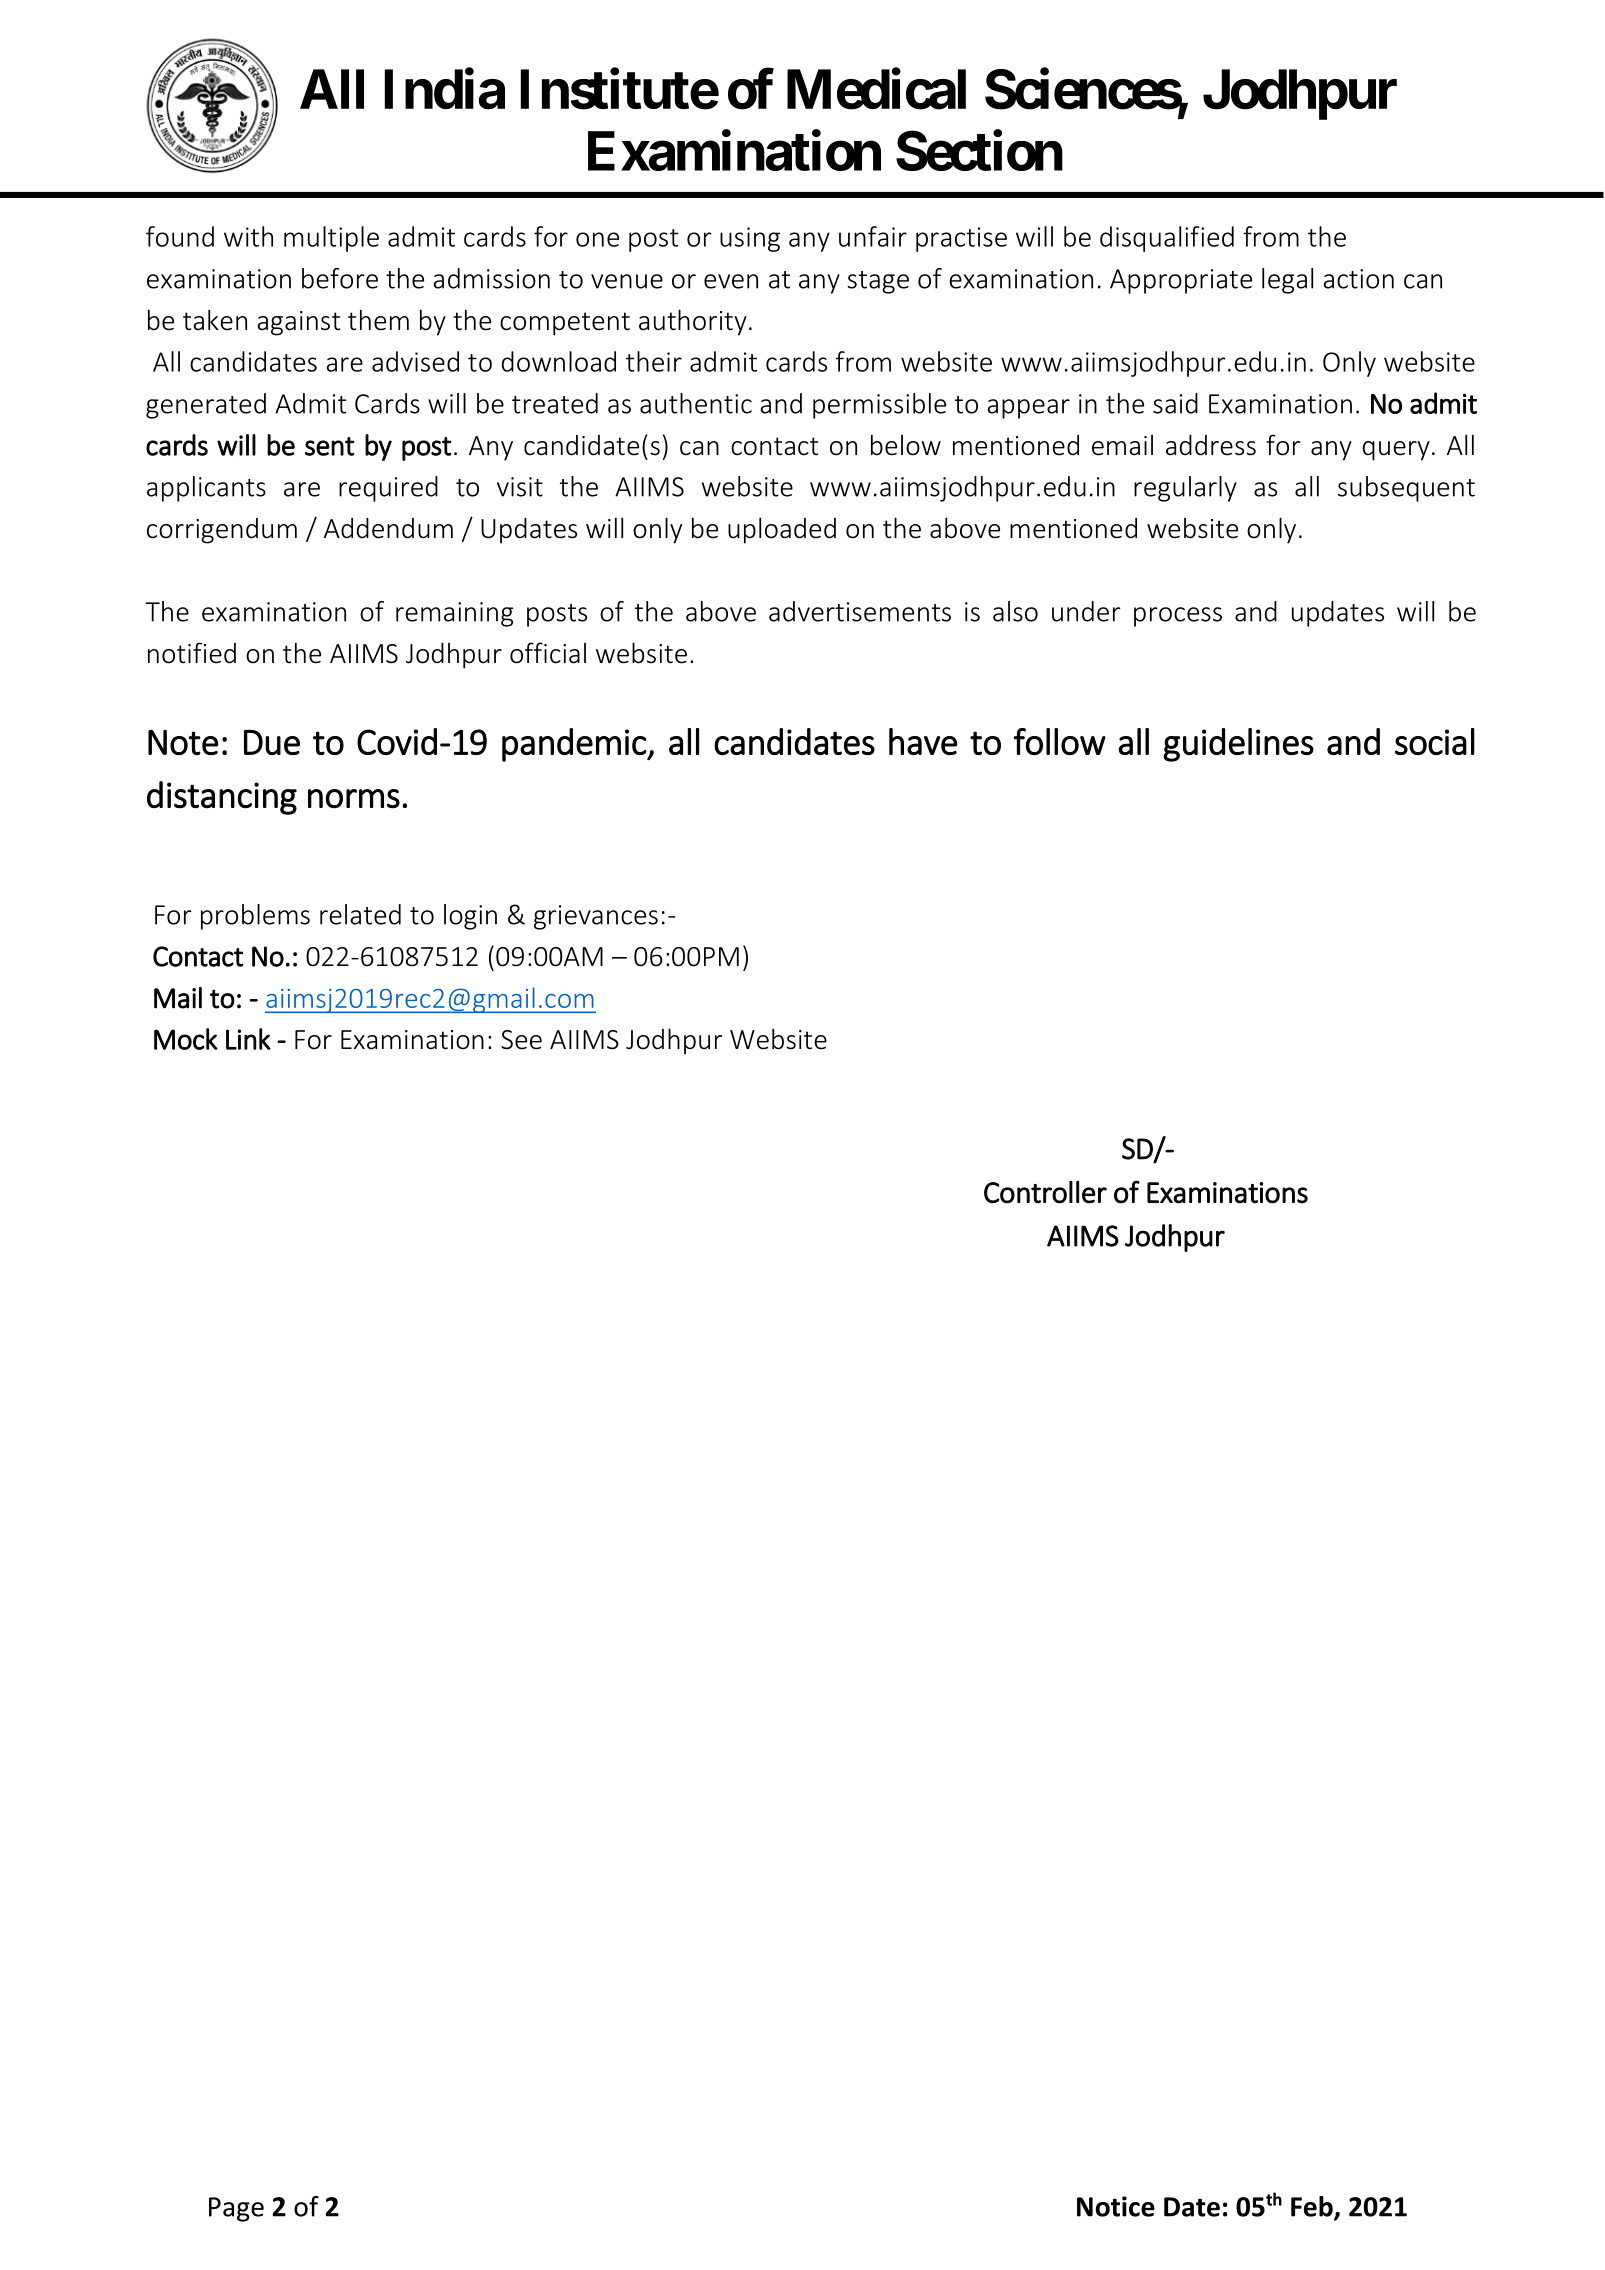  What do you see at coordinates (360, 914) in the screenshot?
I see `related` at bounding box center [360, 914].
